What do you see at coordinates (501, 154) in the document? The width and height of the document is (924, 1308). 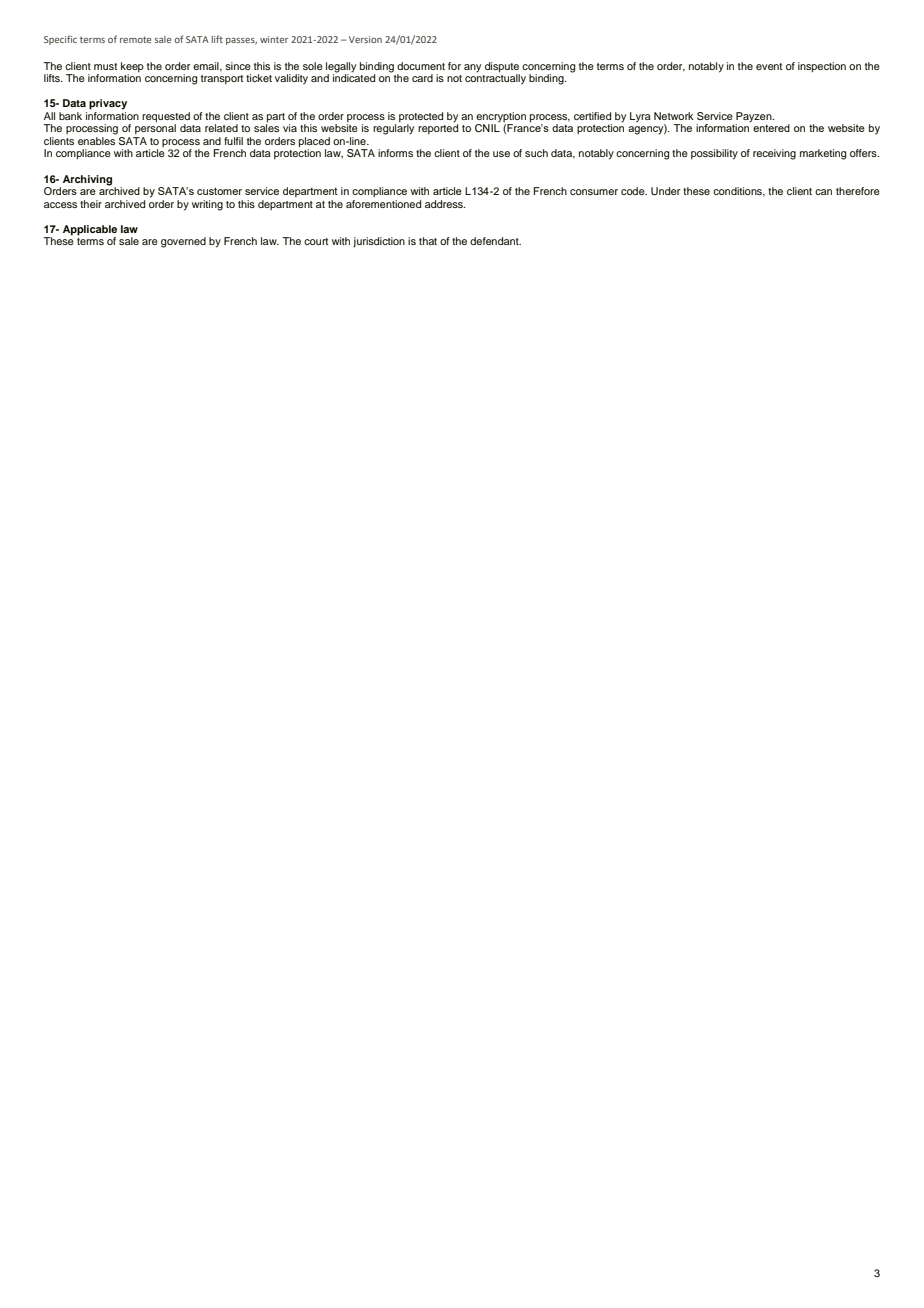 I see `use` at bounding box center [501, 154].
